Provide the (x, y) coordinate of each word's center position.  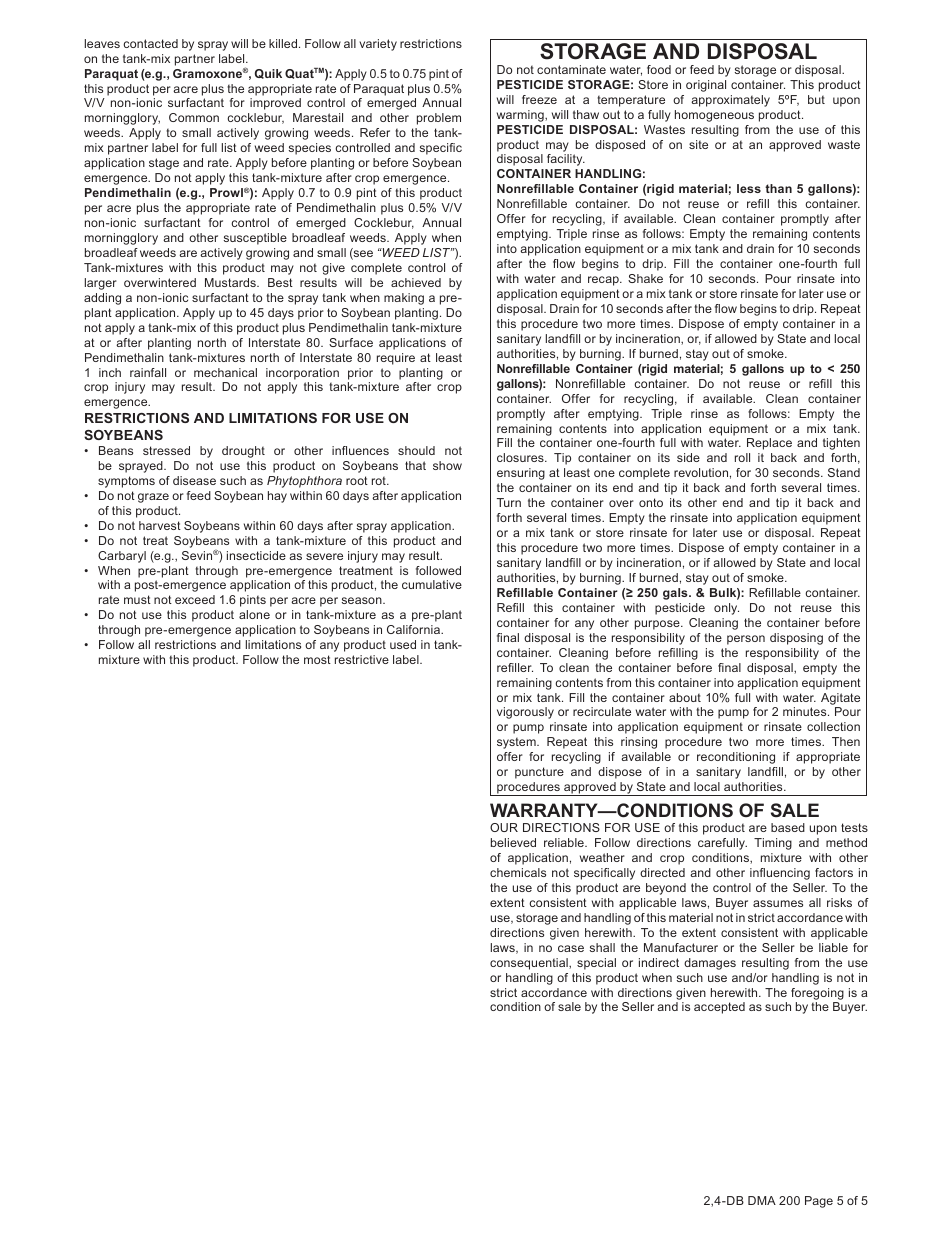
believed (513, 842)
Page (819, 1202)
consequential (530, 964)
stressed (166, 450)
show (447, 465)
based (788, 827)
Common (194, 117)
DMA (762, 1200)
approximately (730, 101)
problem (439, 119)
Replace (769, 444)
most (317, 659)
